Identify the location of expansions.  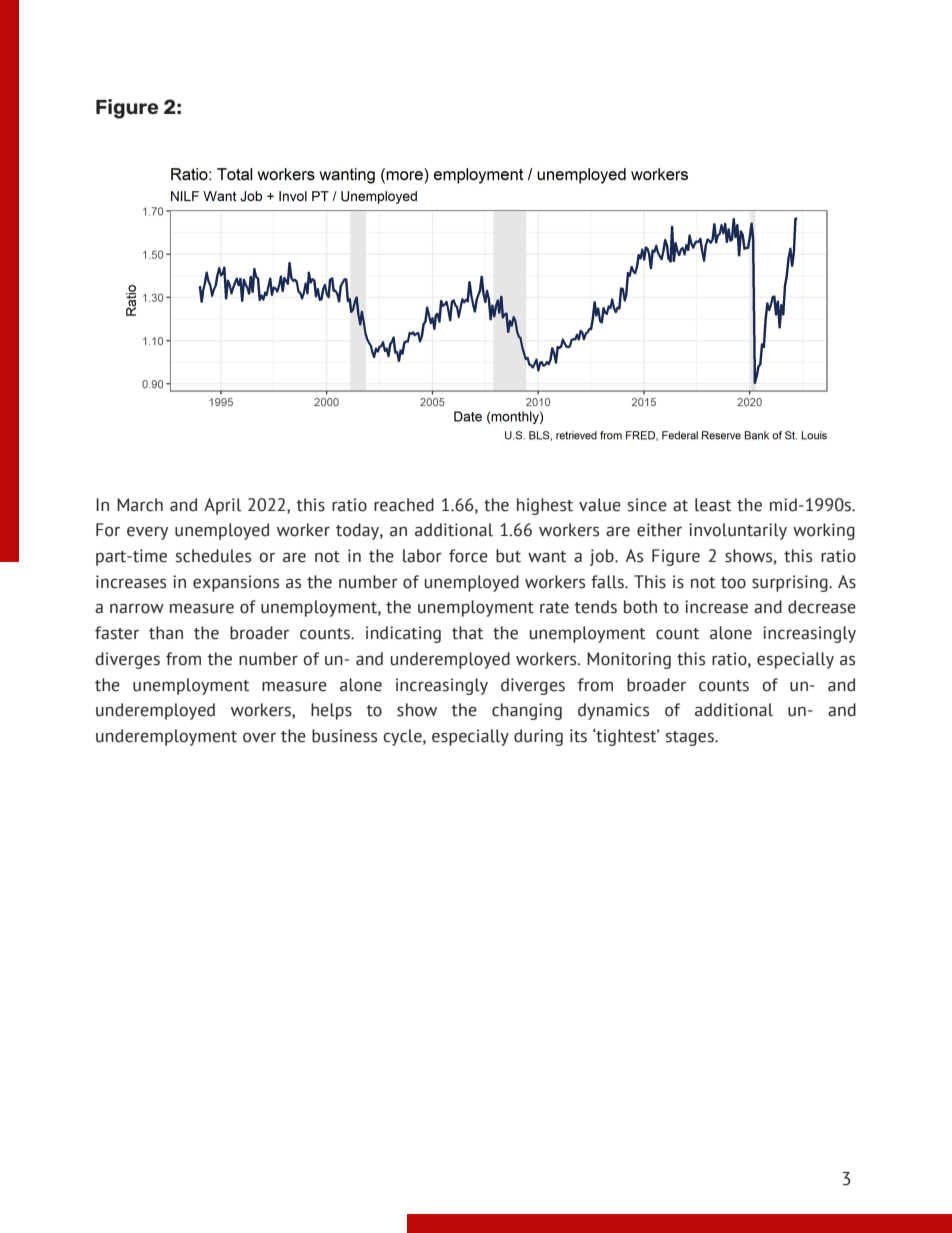
(236, 583).
